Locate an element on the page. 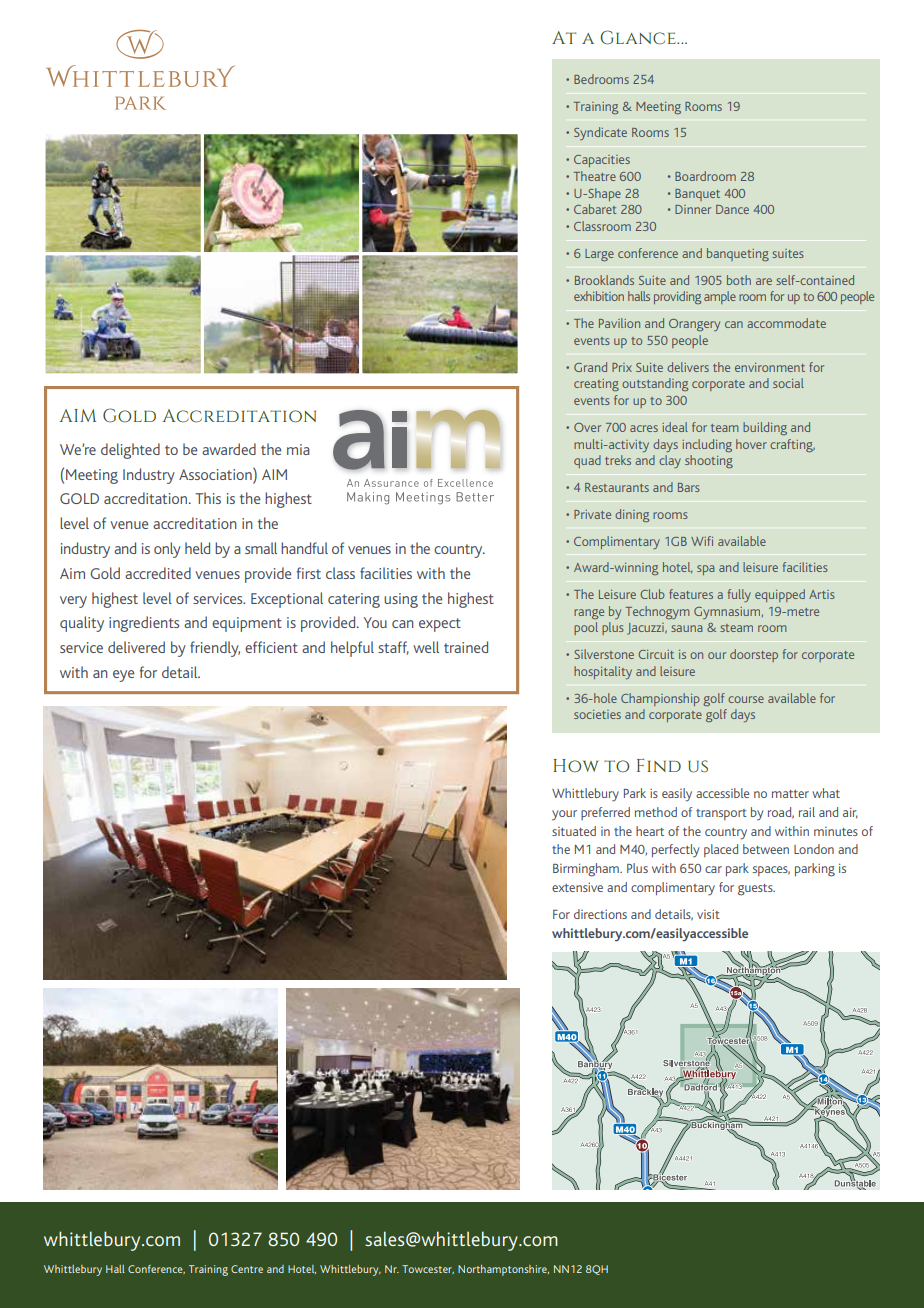 The height and width of the document is (1308, 924). Syndicate is located at coordinates (600, 133).
